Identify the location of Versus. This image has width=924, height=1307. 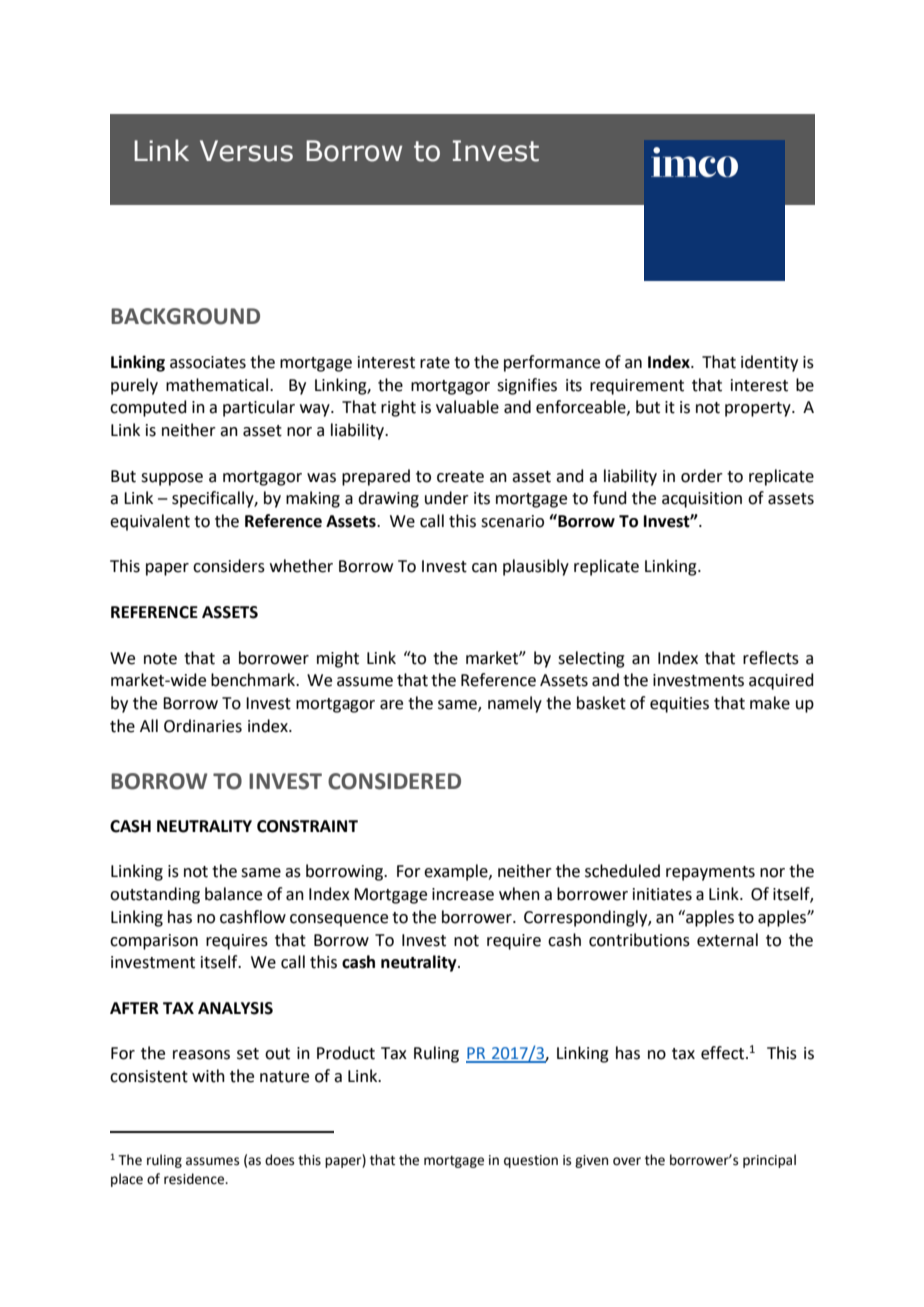
(246, 151).
